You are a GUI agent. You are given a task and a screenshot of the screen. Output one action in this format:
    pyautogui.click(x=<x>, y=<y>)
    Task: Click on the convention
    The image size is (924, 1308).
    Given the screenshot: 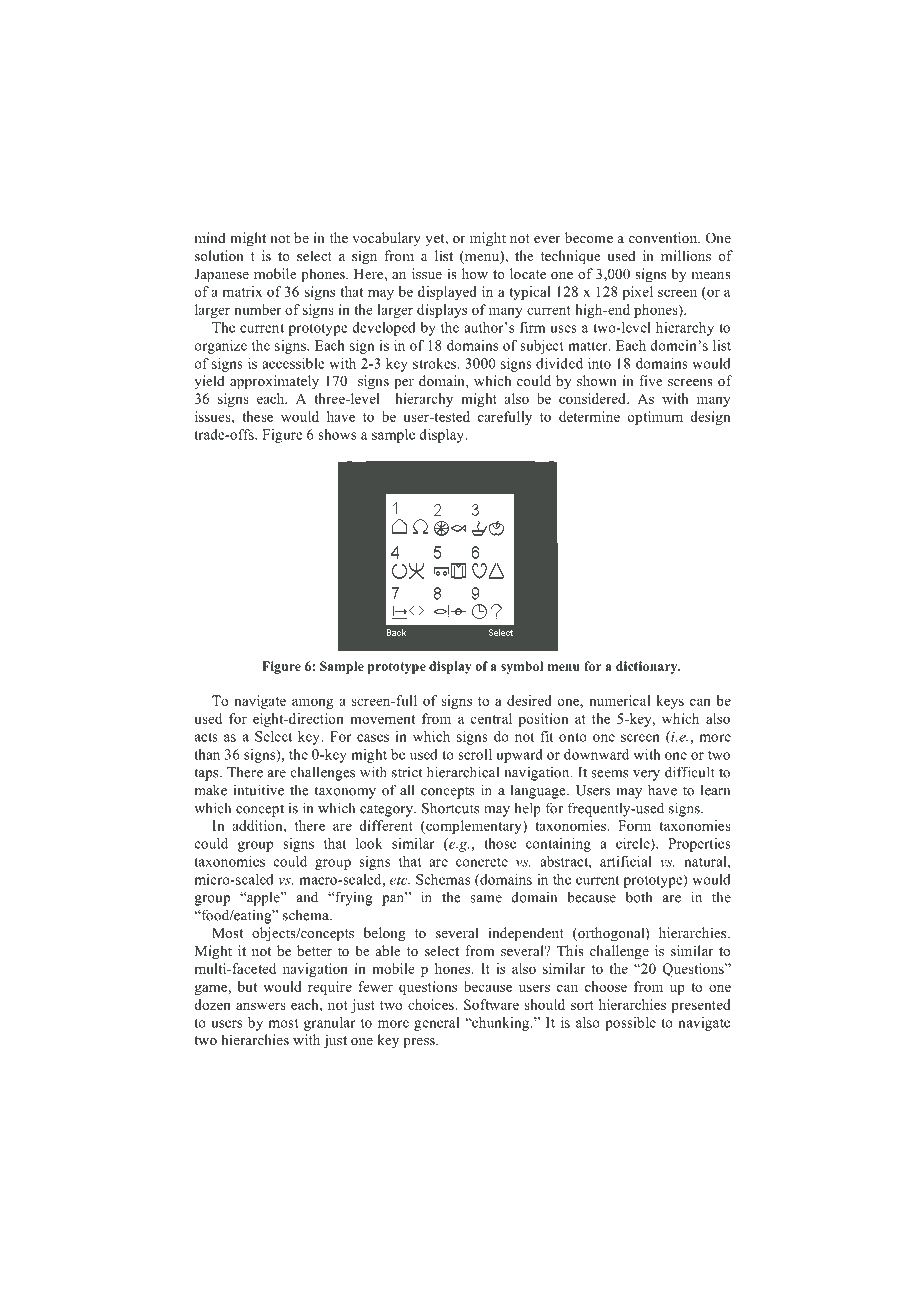 What is the action you would take?
    pyautogui.click(x=664, y=237)
